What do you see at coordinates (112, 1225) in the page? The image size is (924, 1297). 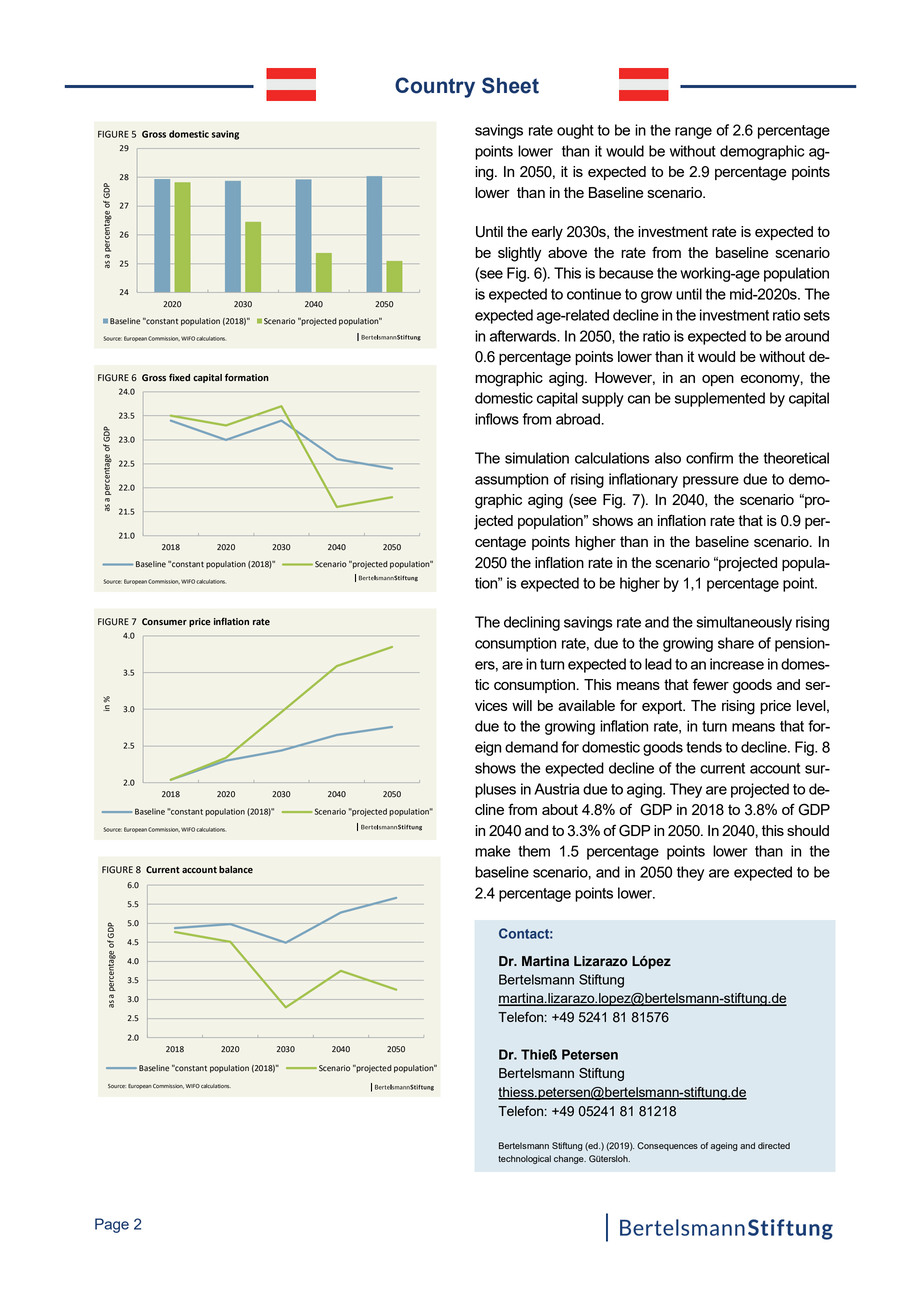 I see `Page` at bounding box center [112, 1225].
